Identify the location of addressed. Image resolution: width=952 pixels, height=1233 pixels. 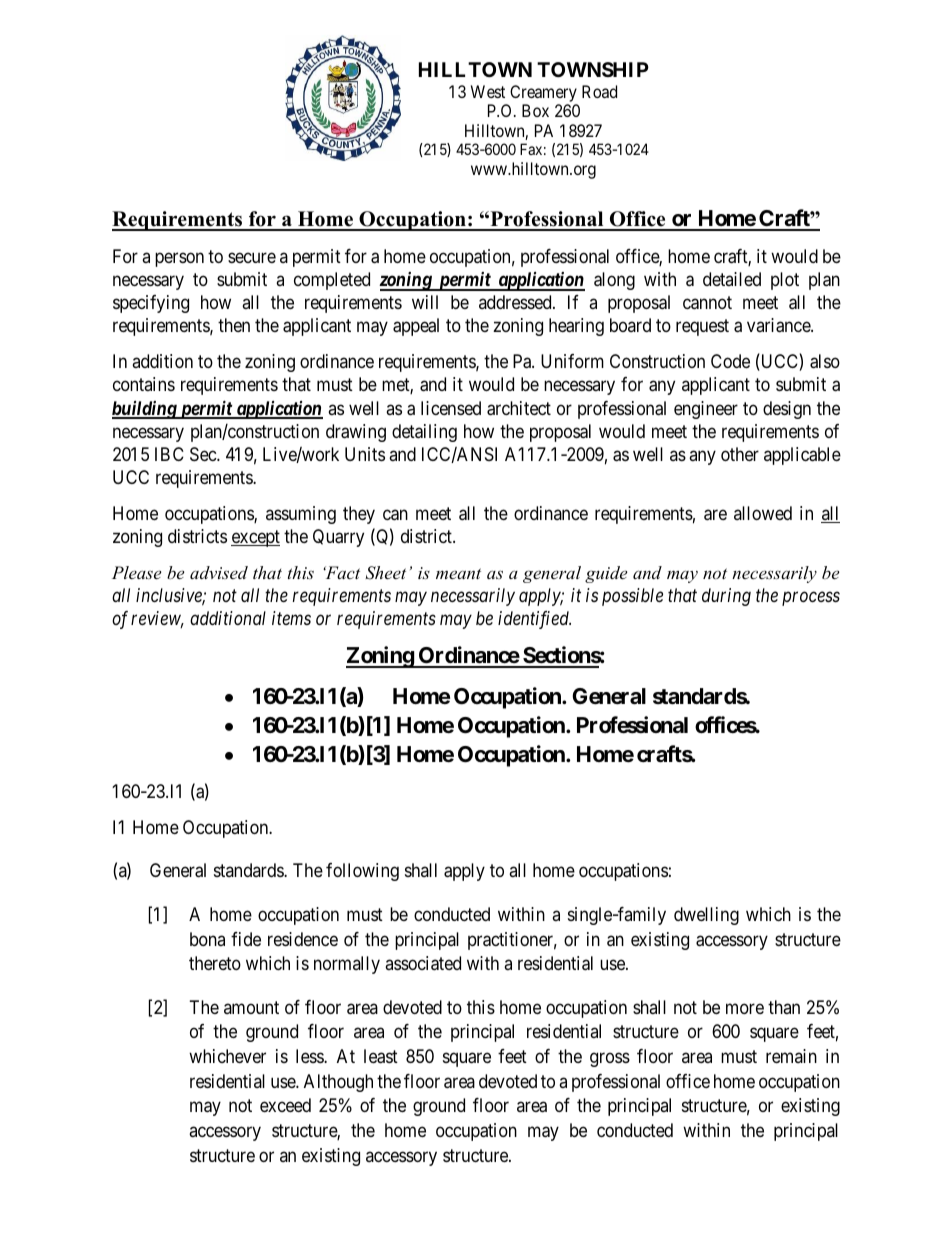
(516, 302).
